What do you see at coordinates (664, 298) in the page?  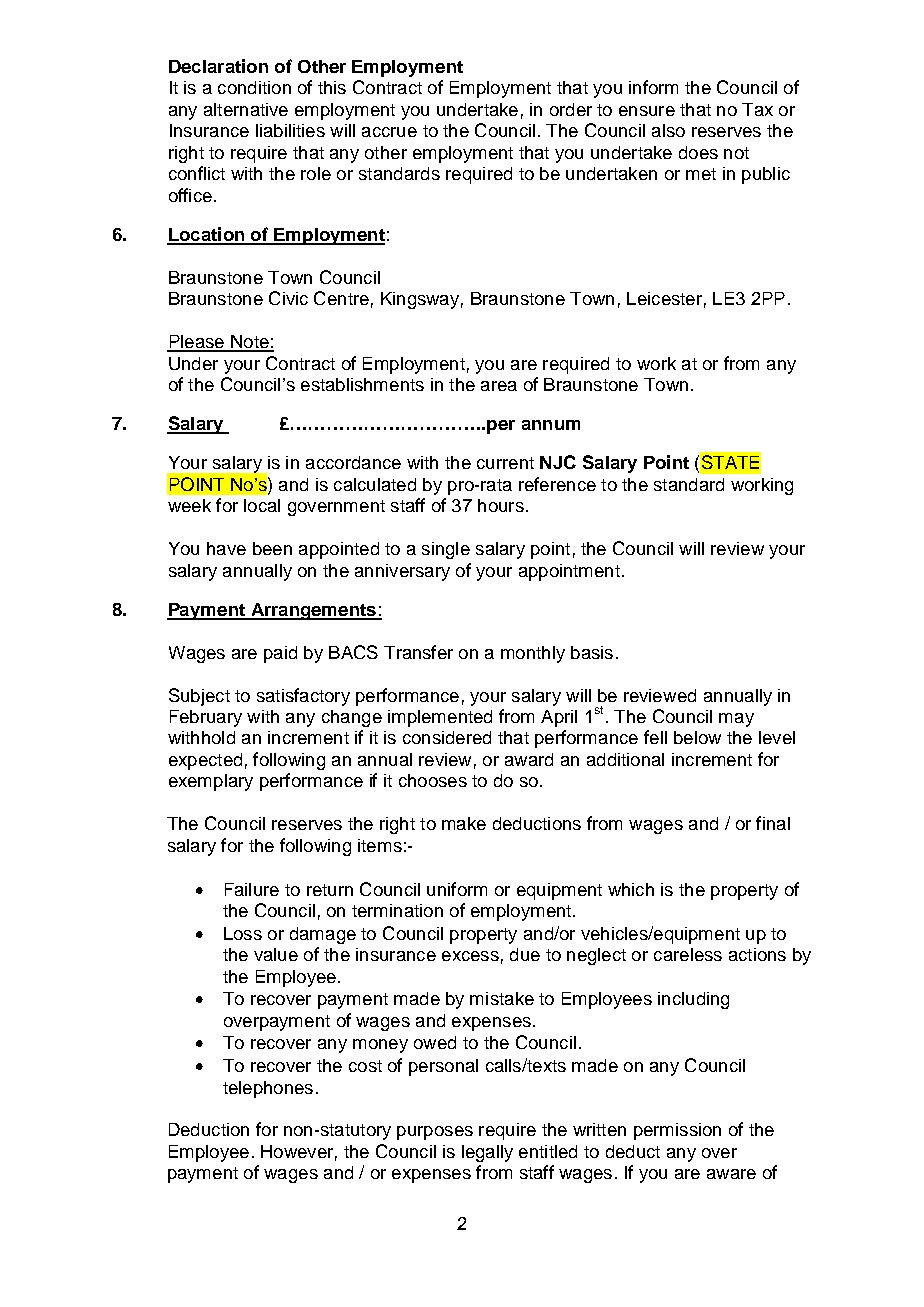 I see `Leicester` at bounding box center [664, 298].
